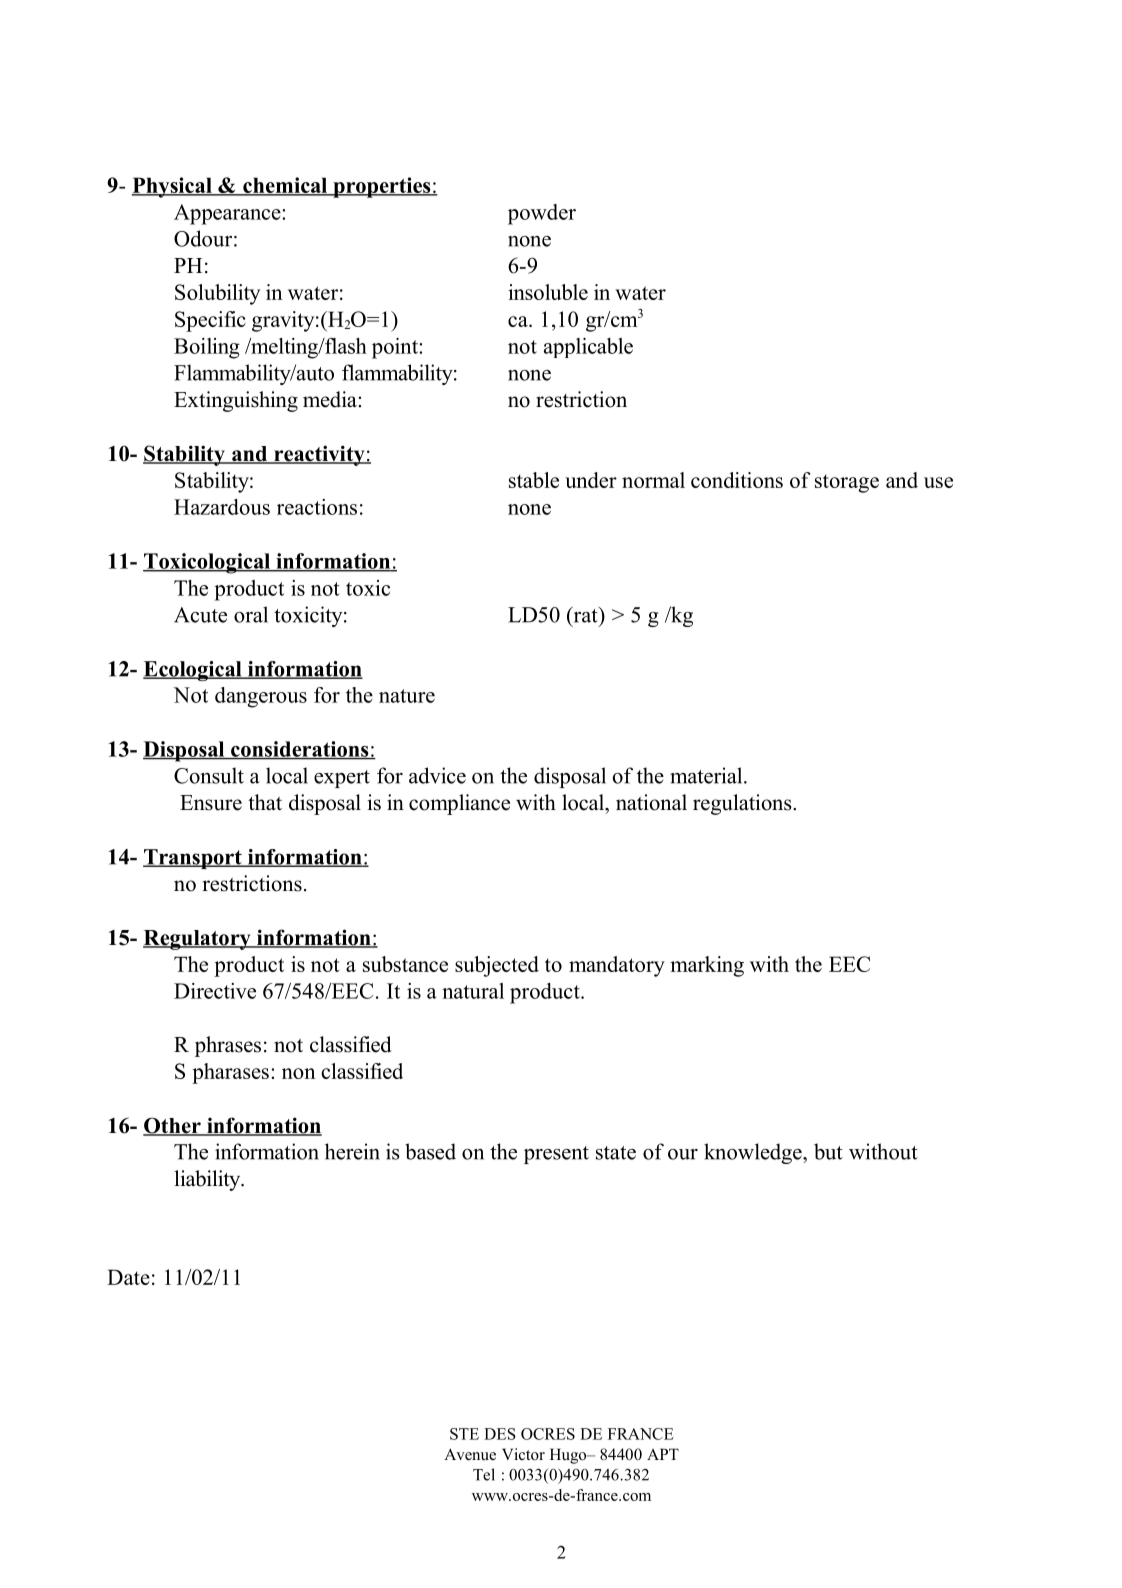 This image has height=1588, width=1122. I want to click on Date, so click(128, 1277).
